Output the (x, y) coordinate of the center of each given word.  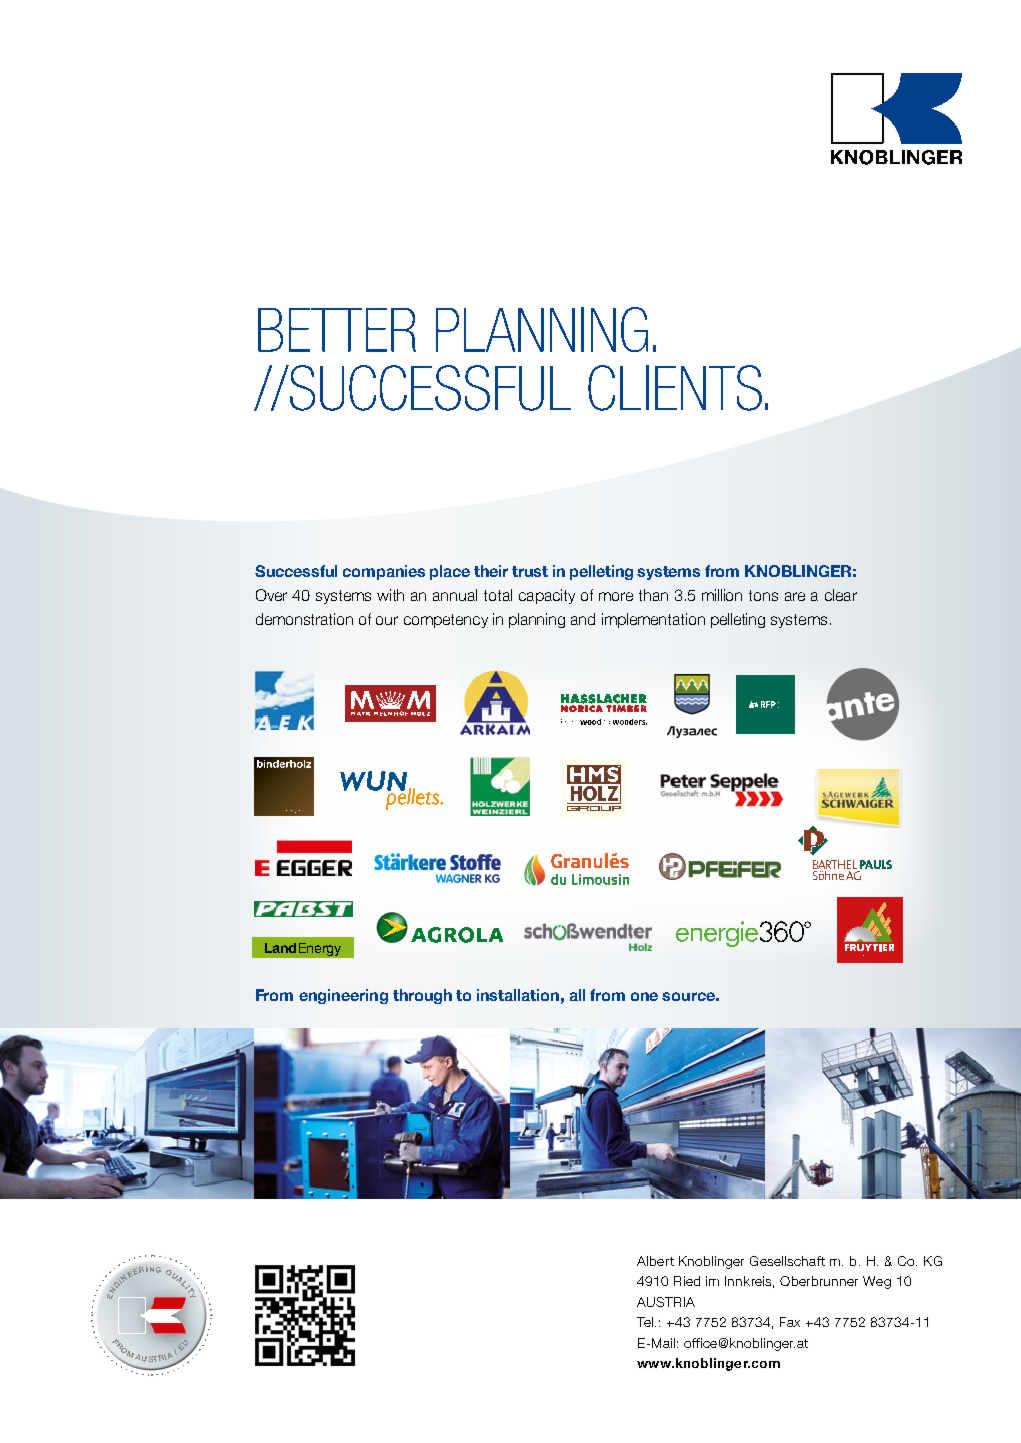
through (422, 996)
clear (841, 595)
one (644, 996)
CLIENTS (675, 388)
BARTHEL (835, 864)
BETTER (337, 330)
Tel (645, 1322)
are (795, 596)
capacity (547, 596)
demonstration (304, 619)
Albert (655, 1261)
